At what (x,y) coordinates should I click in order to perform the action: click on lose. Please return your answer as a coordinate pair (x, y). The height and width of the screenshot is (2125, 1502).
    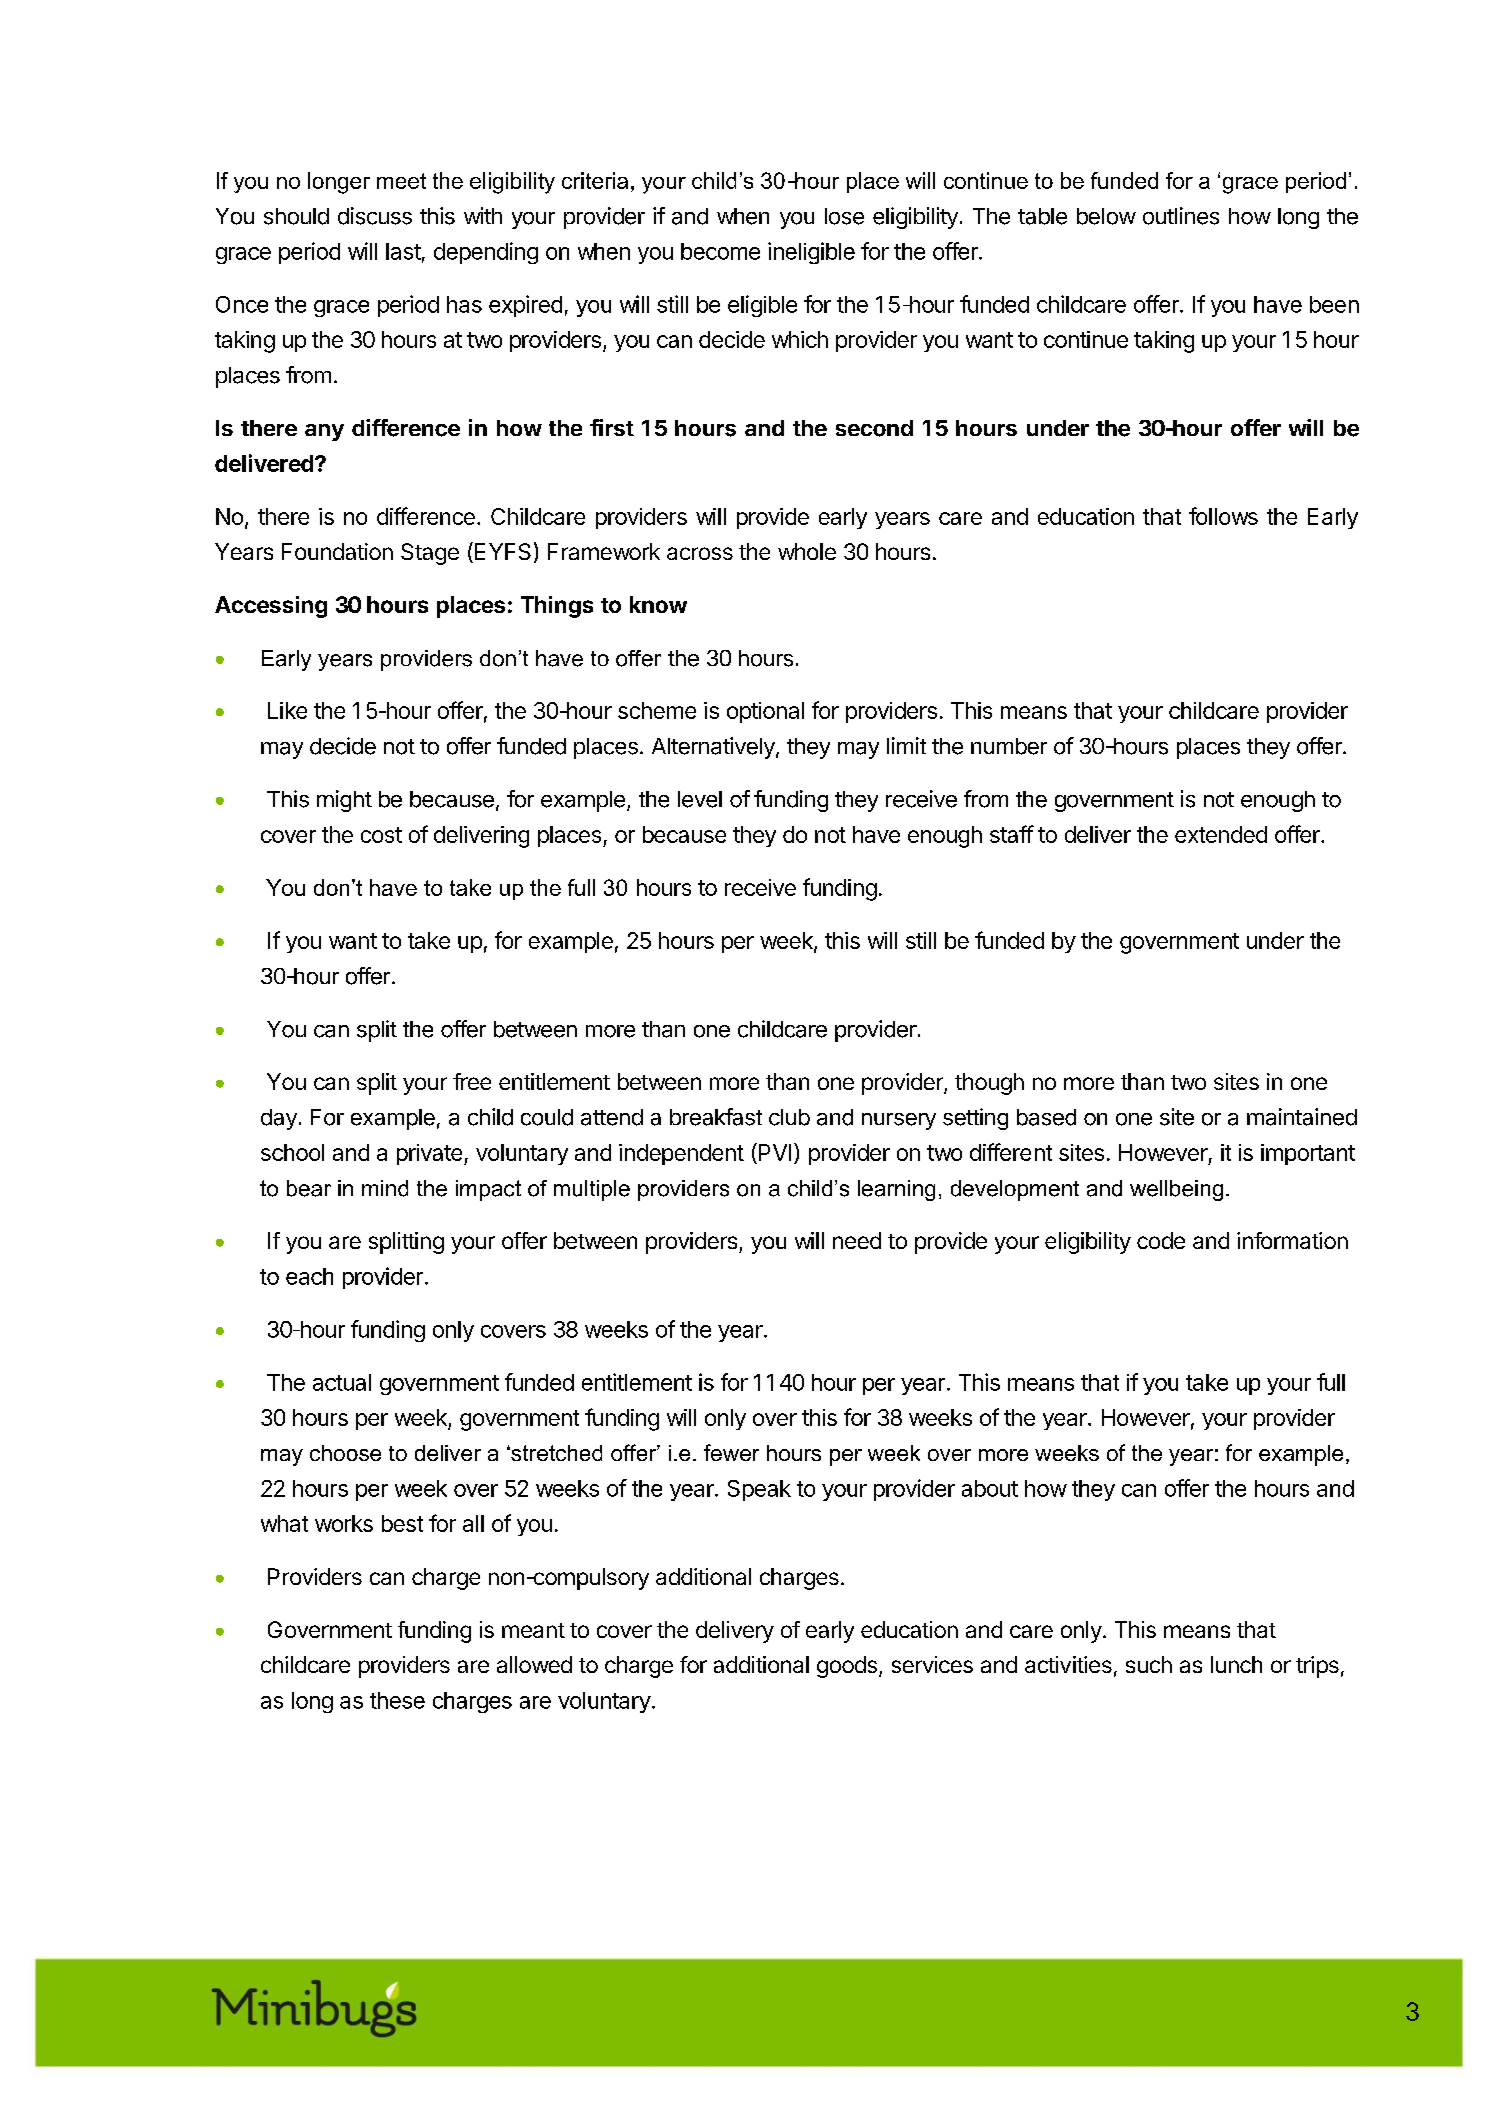
    Looking at the image, I should click on (844, 216).
